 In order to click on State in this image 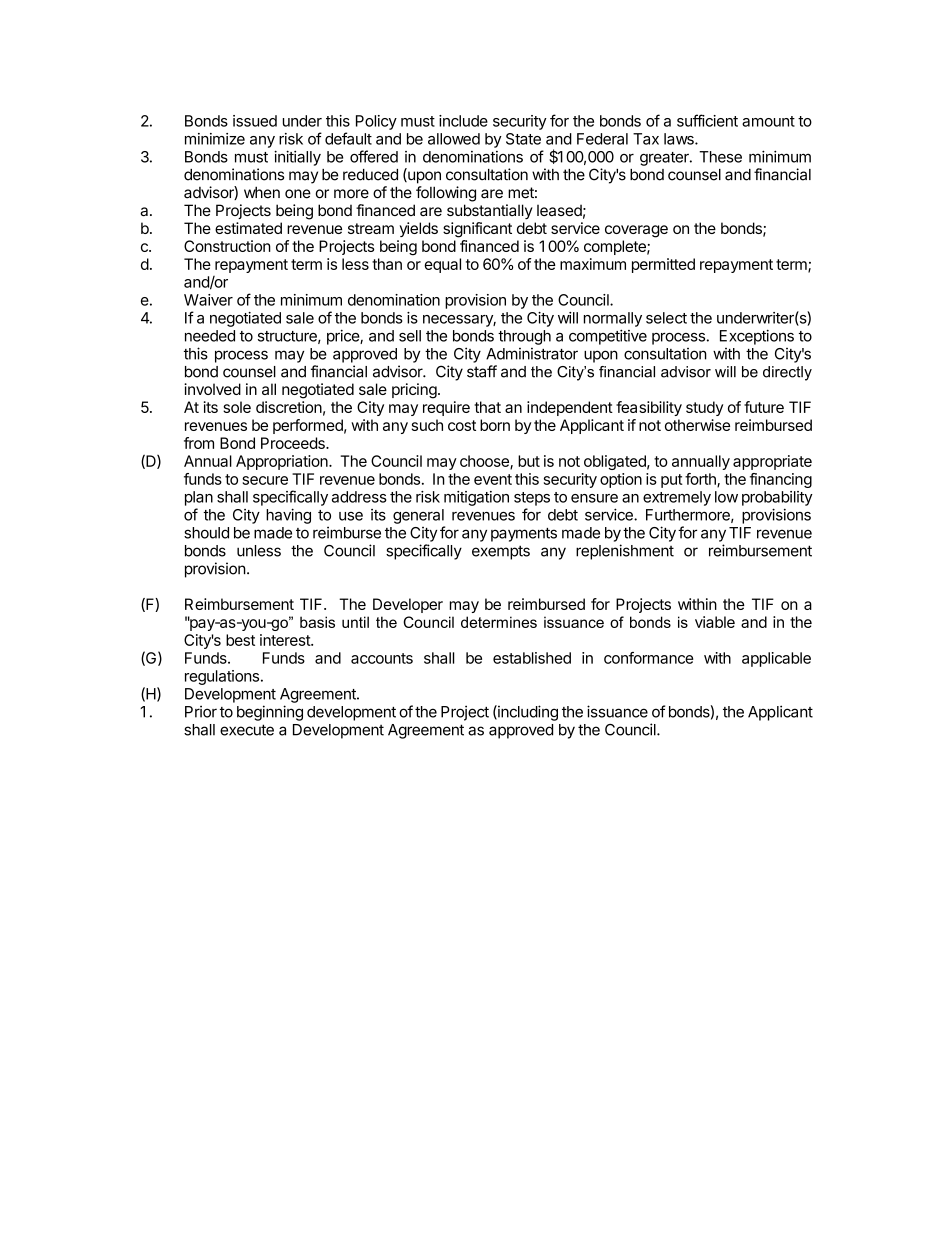, I will do `click(523, 139)`.
